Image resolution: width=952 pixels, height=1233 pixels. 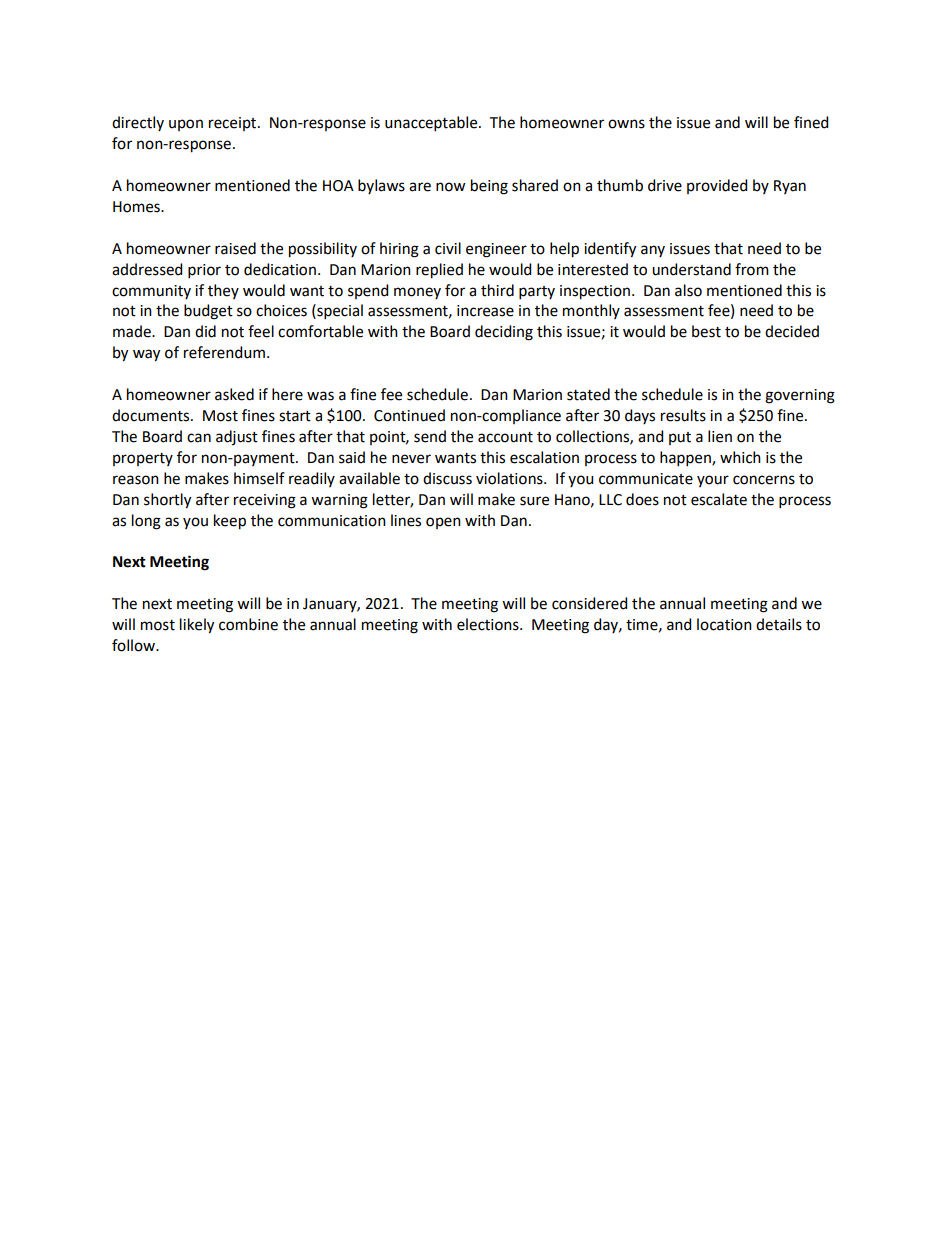 What do you see at coordinates (626, 124) in the screenshot?
I see `owns` at bounding box center [626, 124].
